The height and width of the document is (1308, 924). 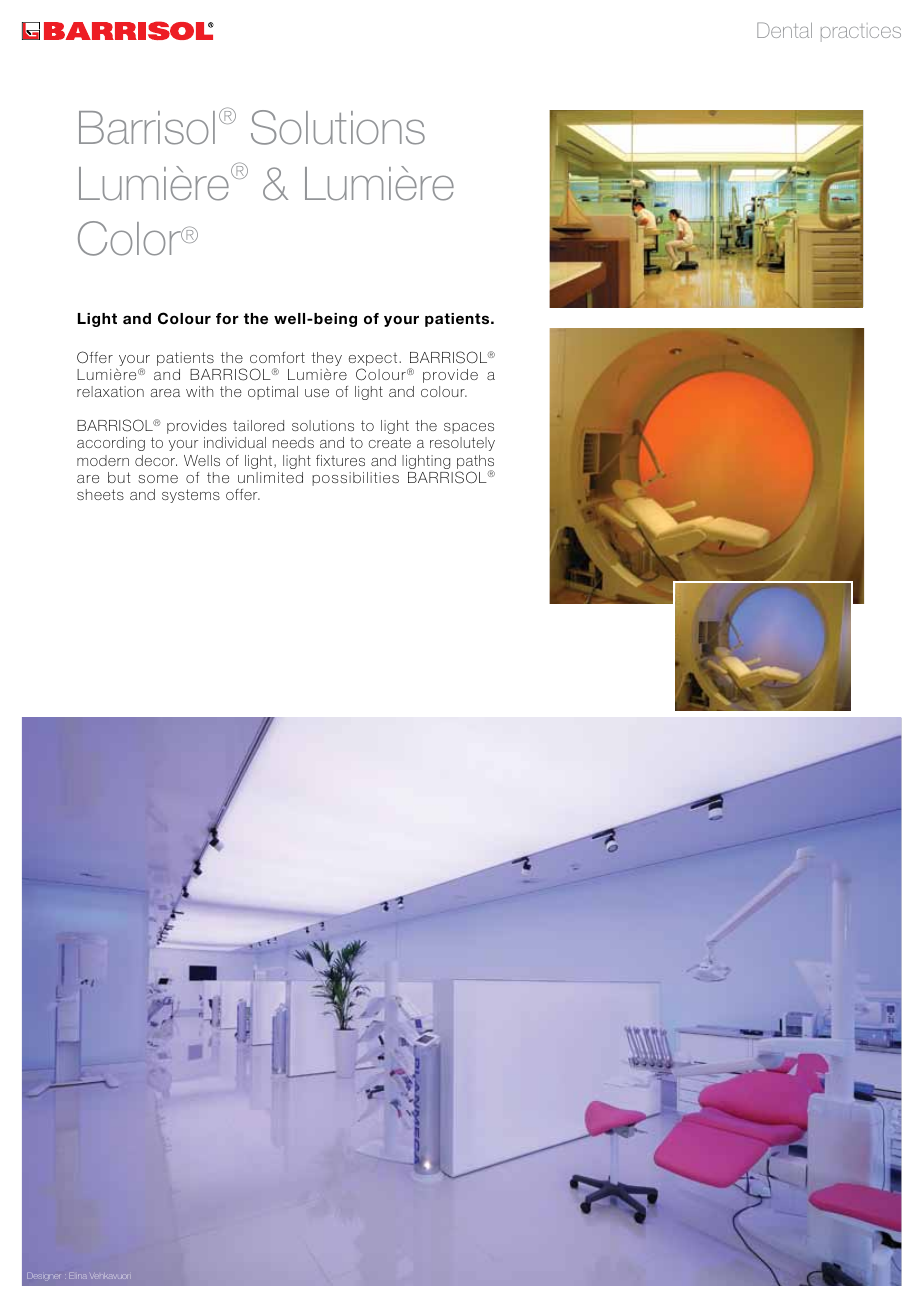 What do you see at coordinates (861, 32) in the document?
I see `practices` at bounding box center [861, 32].
